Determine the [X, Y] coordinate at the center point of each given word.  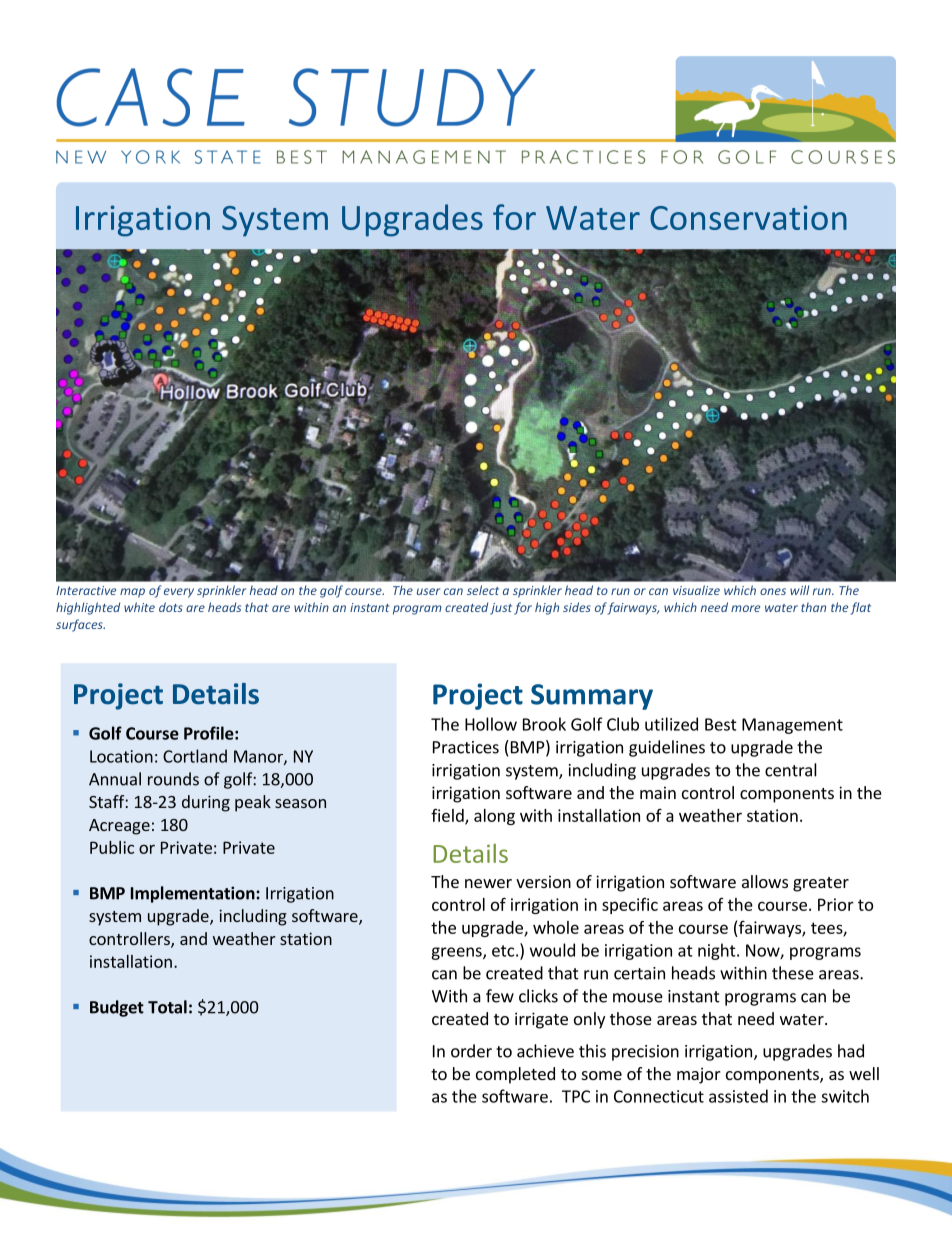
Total [167, 1007]
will [799, 590]
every [179, 593]
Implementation [194, 894]
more [745, 608]
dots [171, 607]
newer [488, 883]
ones [773, 591]
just [501, 609]
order [471, 1051]
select [483, 590]
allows [765, 881]
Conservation [748, 217]
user [428, 591]
